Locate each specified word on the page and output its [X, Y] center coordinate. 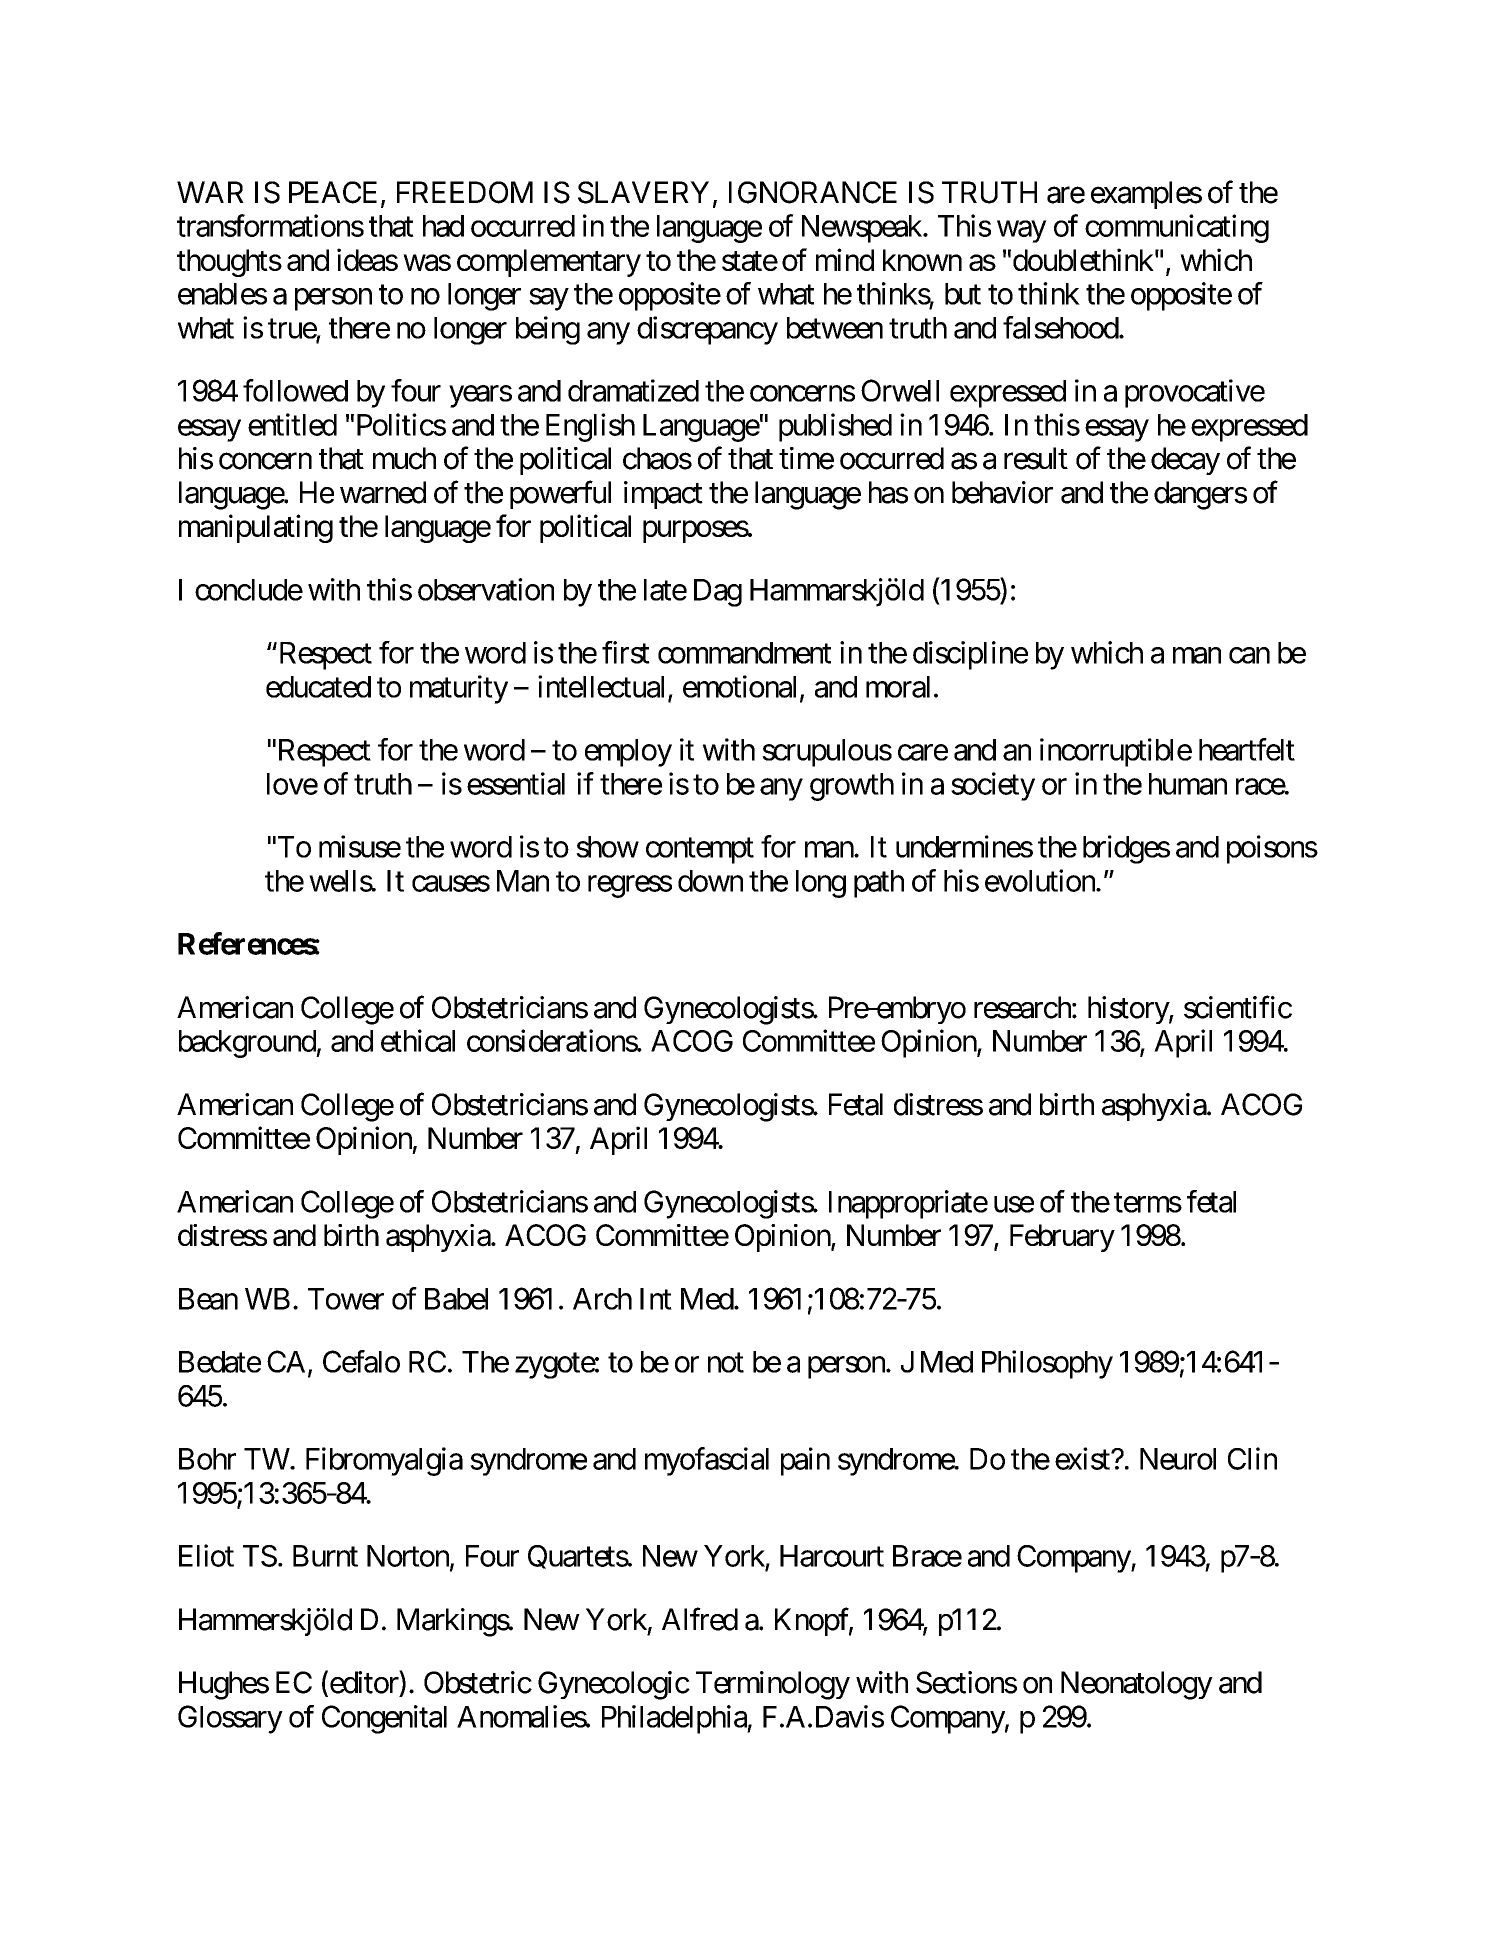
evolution [1041, 880]
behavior [1002, 492]
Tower [346, 1299]
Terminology [773, 1685]
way [1021, 232]
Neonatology [1137, 1685]
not [726, 1363]
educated [318, 687]
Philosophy [1047, 1364]
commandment [744, 653]
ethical [418, 1040]
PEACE [333, 192]
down [710, 881]
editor [363, 1683]
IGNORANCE [813, 192]
